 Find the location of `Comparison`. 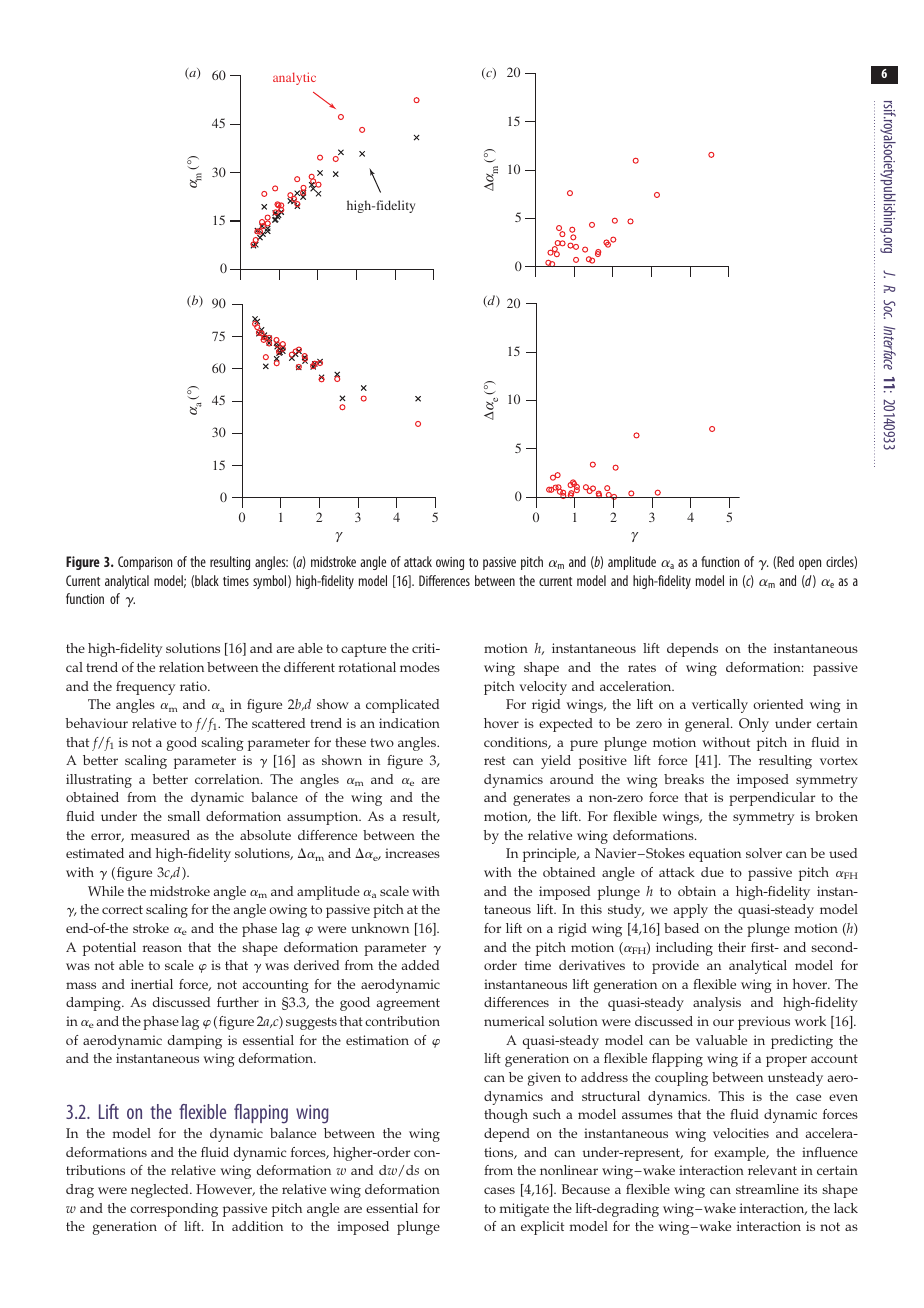

Comparison is located at coordinates (145, 563).
